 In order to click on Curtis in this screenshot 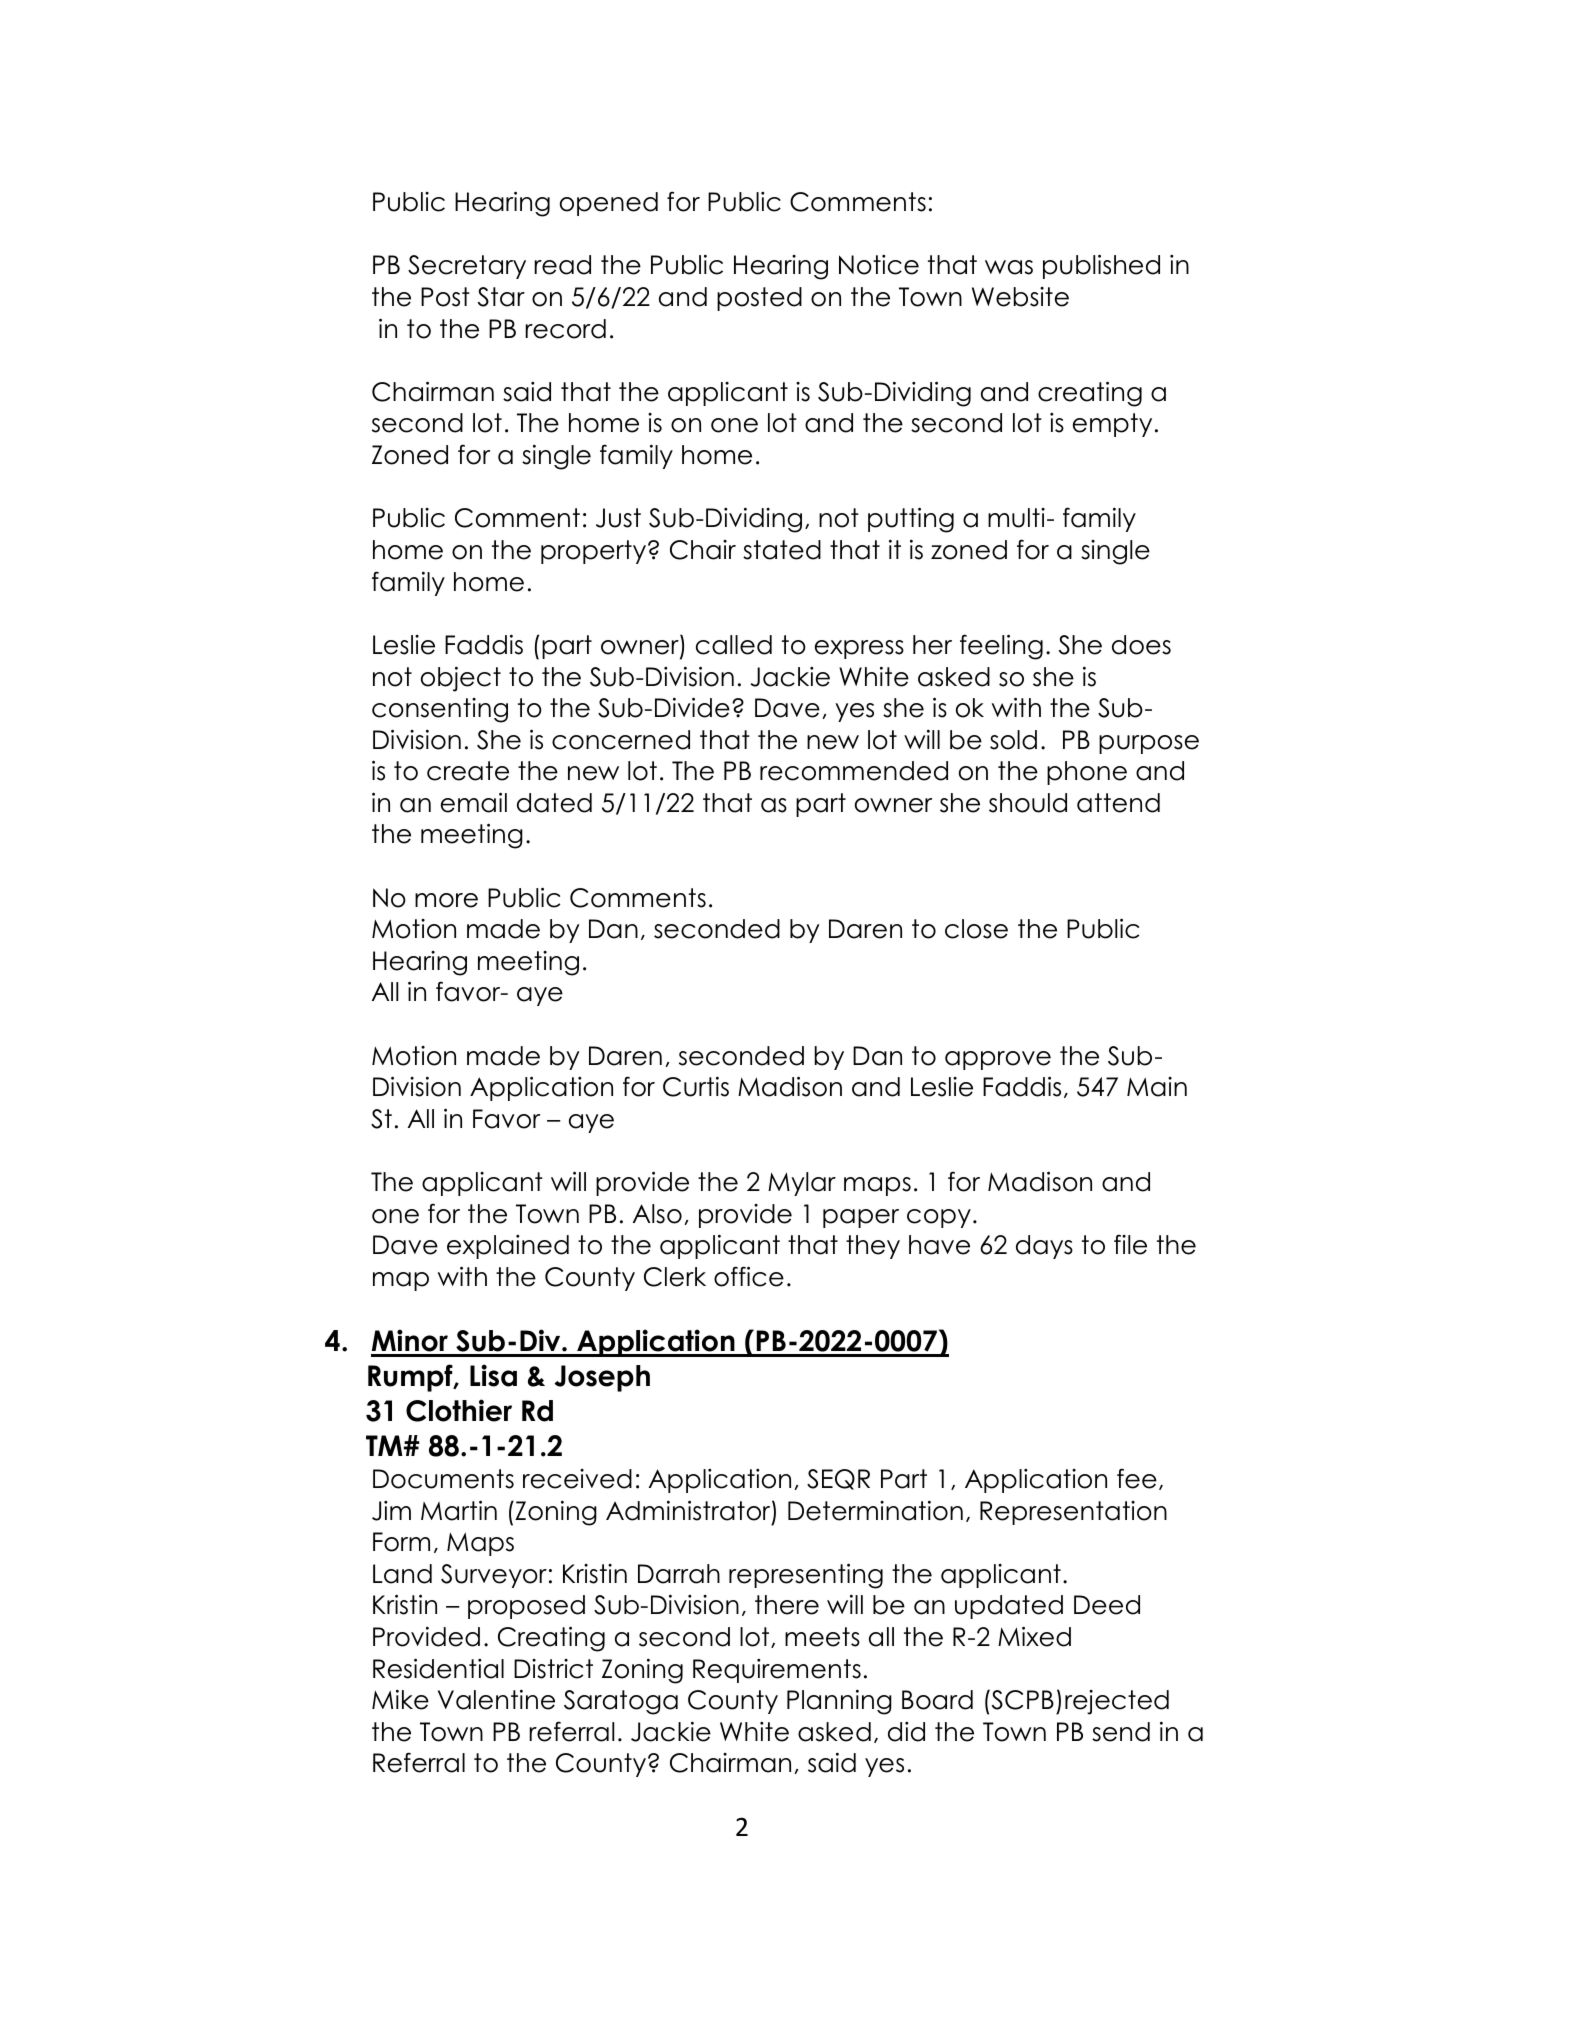, I will do `click(696, 1086)`.
